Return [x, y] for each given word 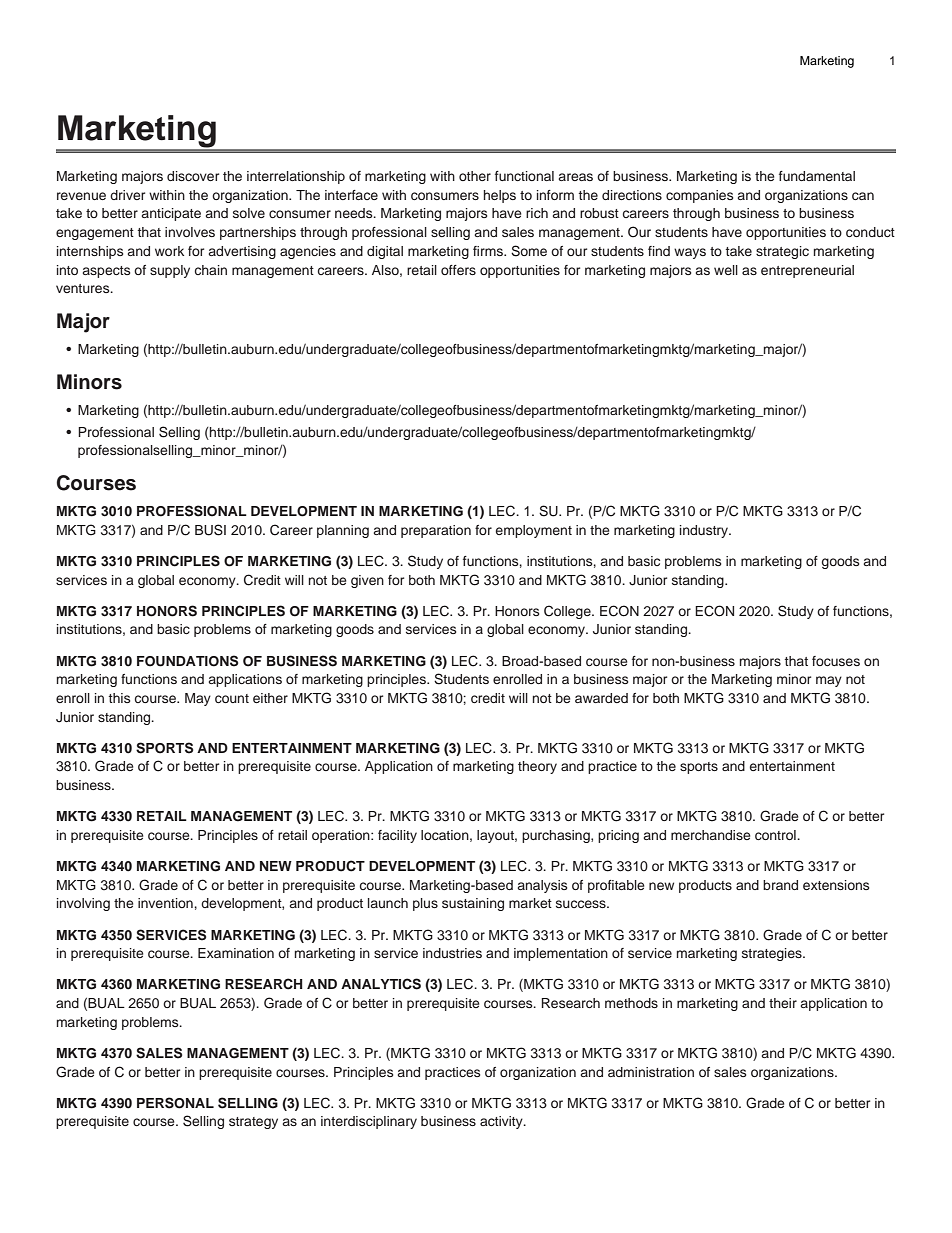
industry [705, 531]
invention [165, 903]
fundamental [817, 176]
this [119, 698]
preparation [436, 531]
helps [500, 196]
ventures [84, 288]
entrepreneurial [807, 271]
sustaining [473, 904]
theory [537, 767]
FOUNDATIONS [187, 661]
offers [458, 270]
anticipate [171, 214]
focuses [836, 661]
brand [780, 885]
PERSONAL [175, 1103]
